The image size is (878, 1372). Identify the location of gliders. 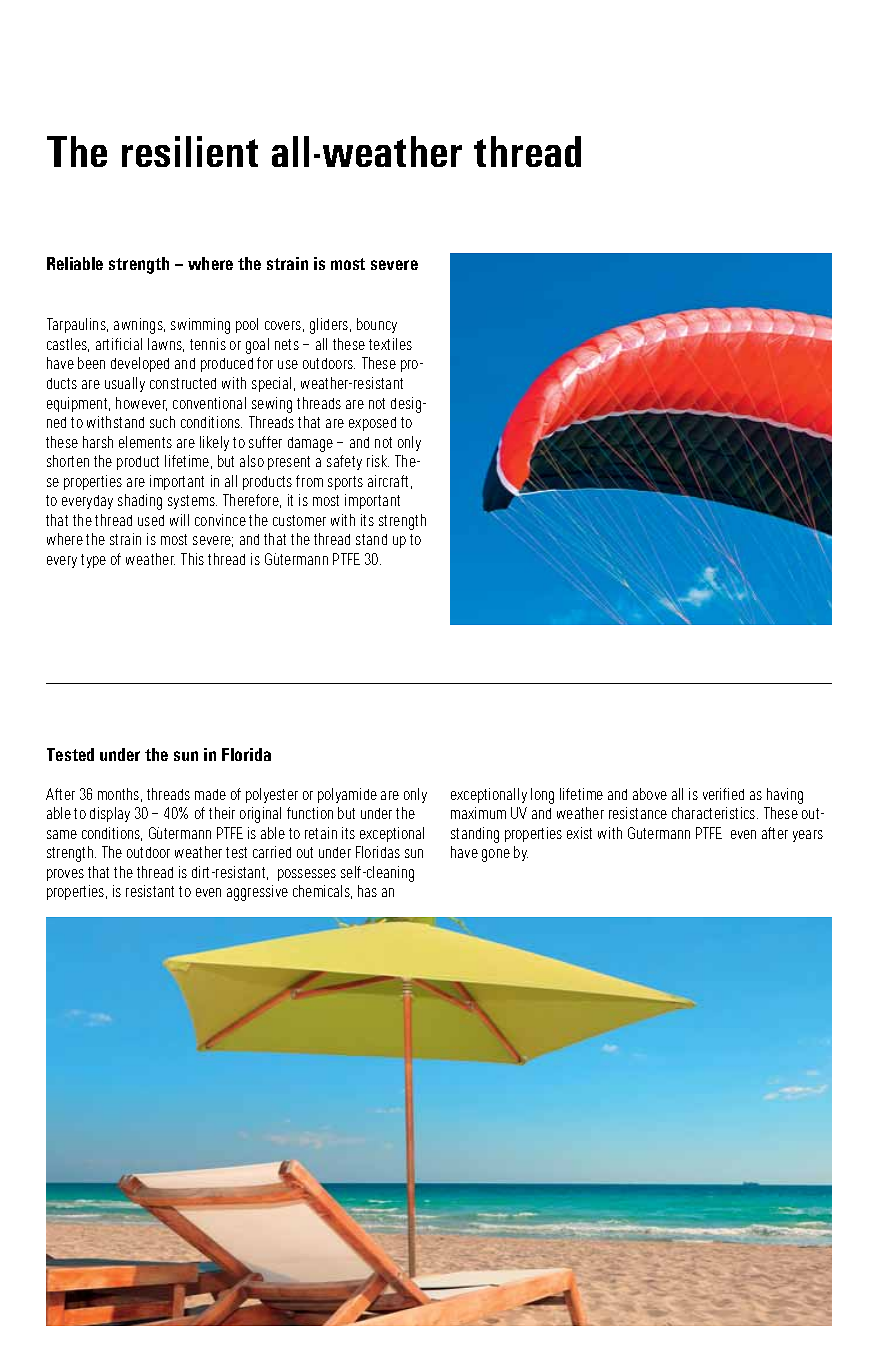
(330, 326).
